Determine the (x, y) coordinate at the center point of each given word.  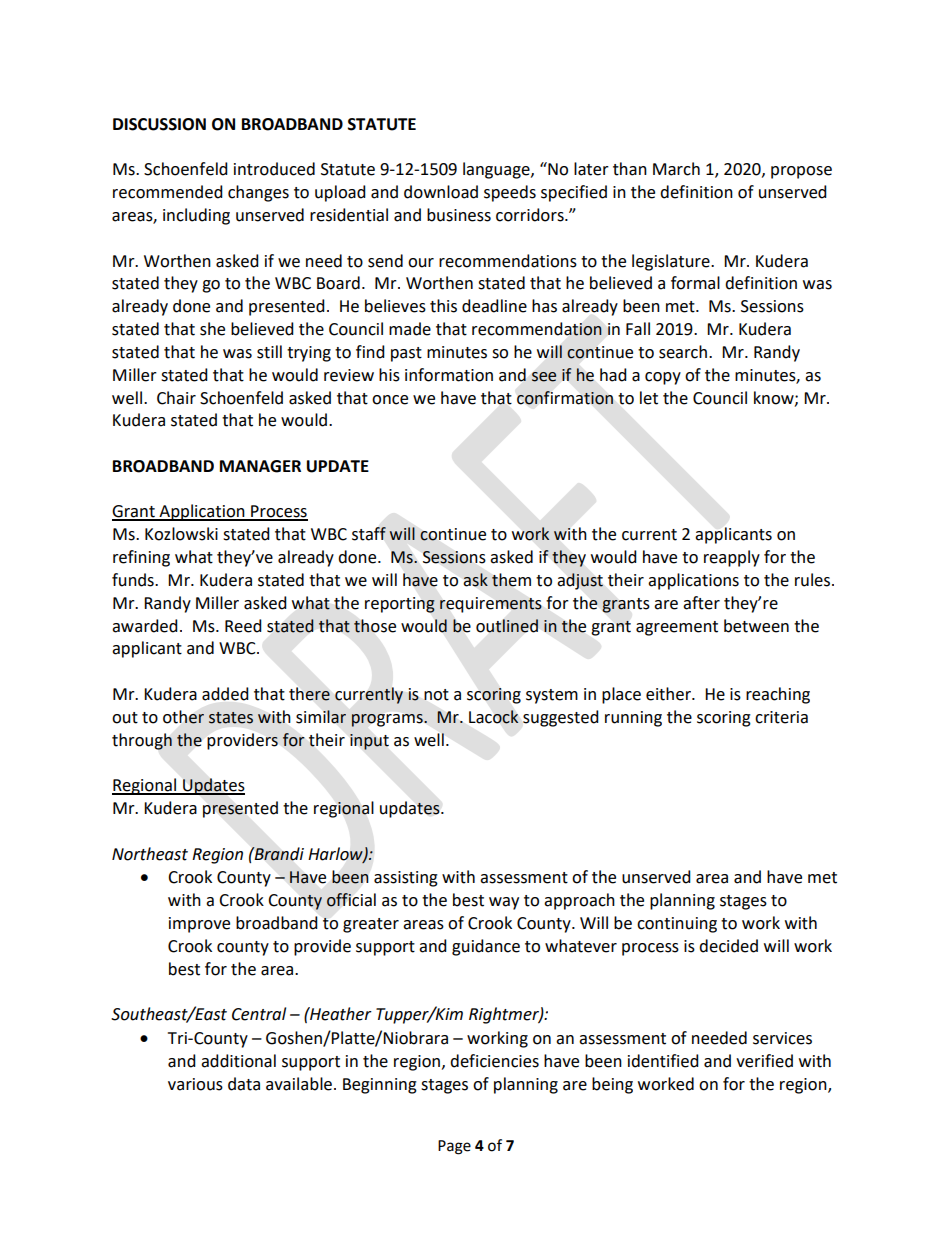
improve (199, 925)
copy (663, 378)
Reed (243, 626)
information (449, 375)
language (497, 170)
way (504, 903)
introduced (274, 169)
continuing (677, 925)
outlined (507, 626)
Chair (176, 398)
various (195, 1084)
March (676, 169)
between (756, 626)
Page (454, 1147)
